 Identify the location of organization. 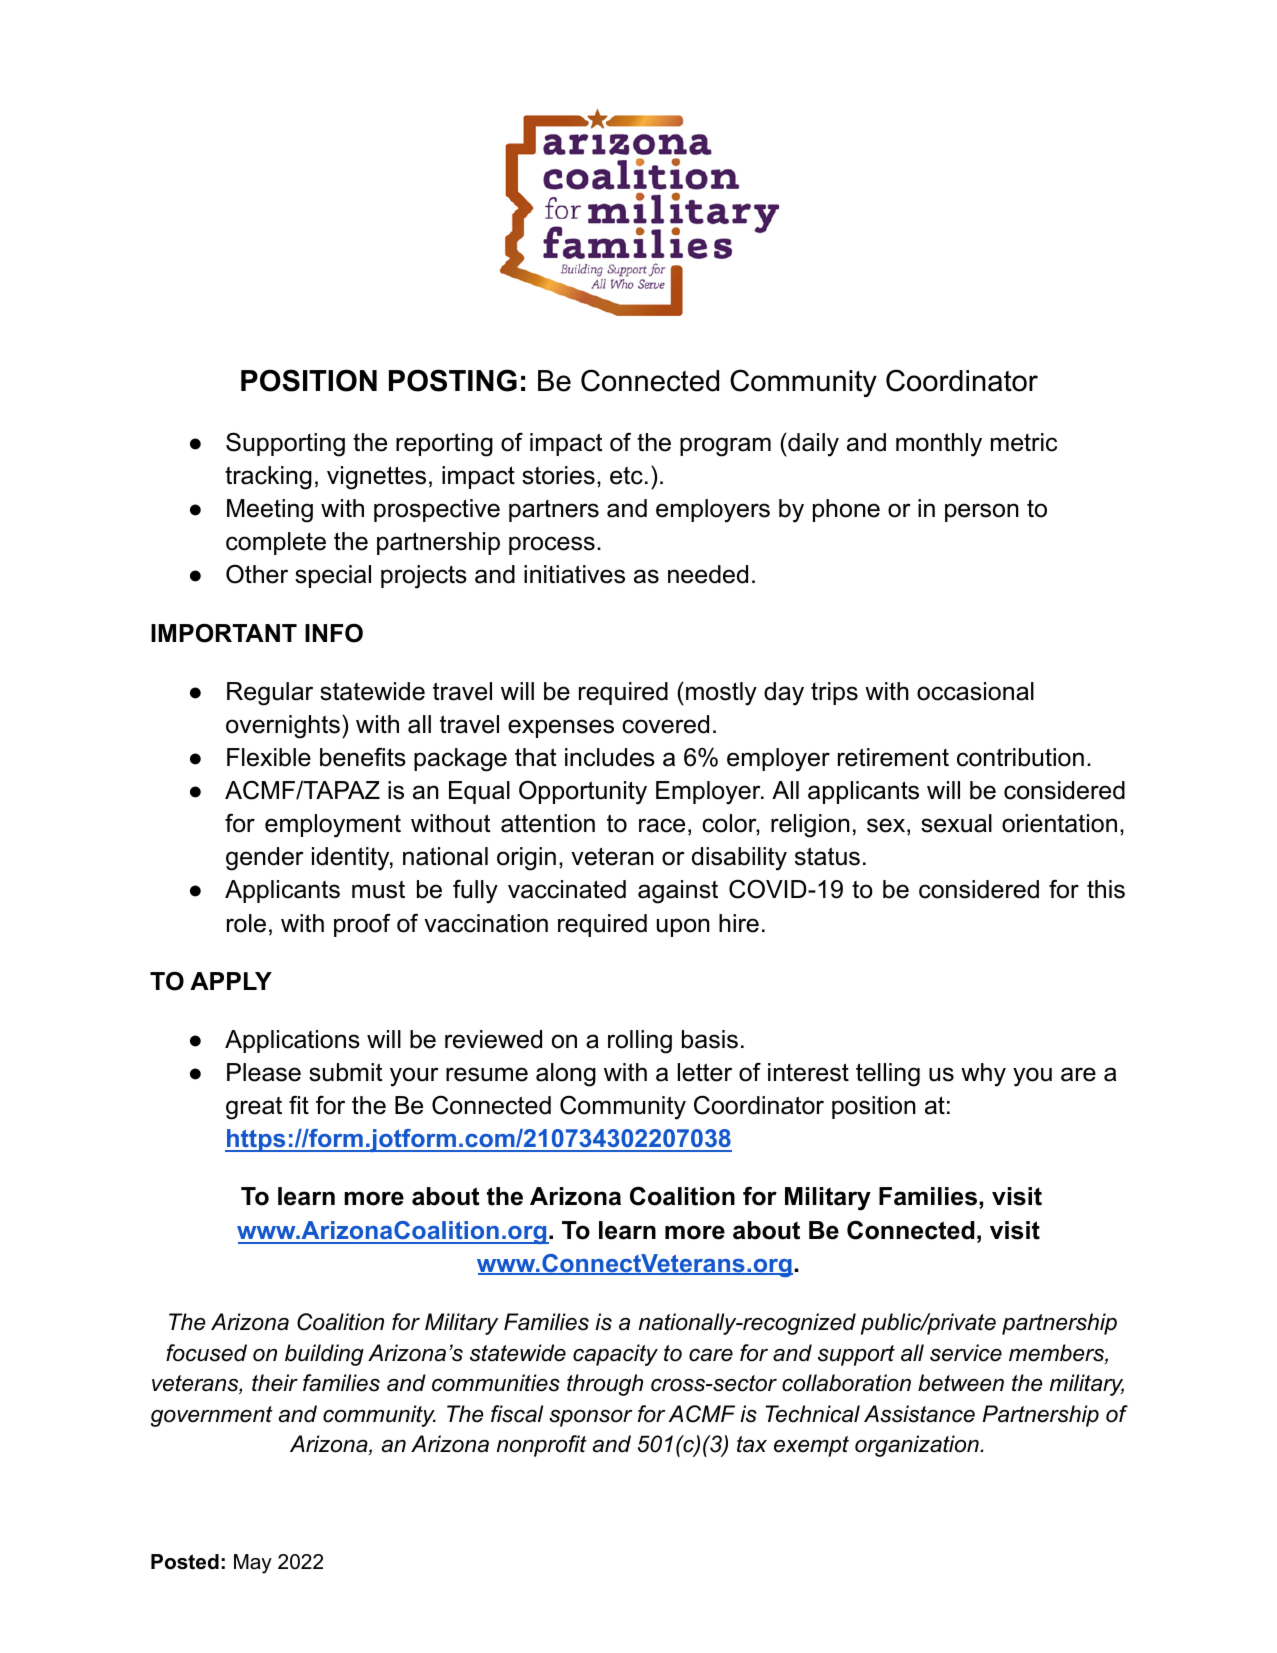
(918, 1446).
